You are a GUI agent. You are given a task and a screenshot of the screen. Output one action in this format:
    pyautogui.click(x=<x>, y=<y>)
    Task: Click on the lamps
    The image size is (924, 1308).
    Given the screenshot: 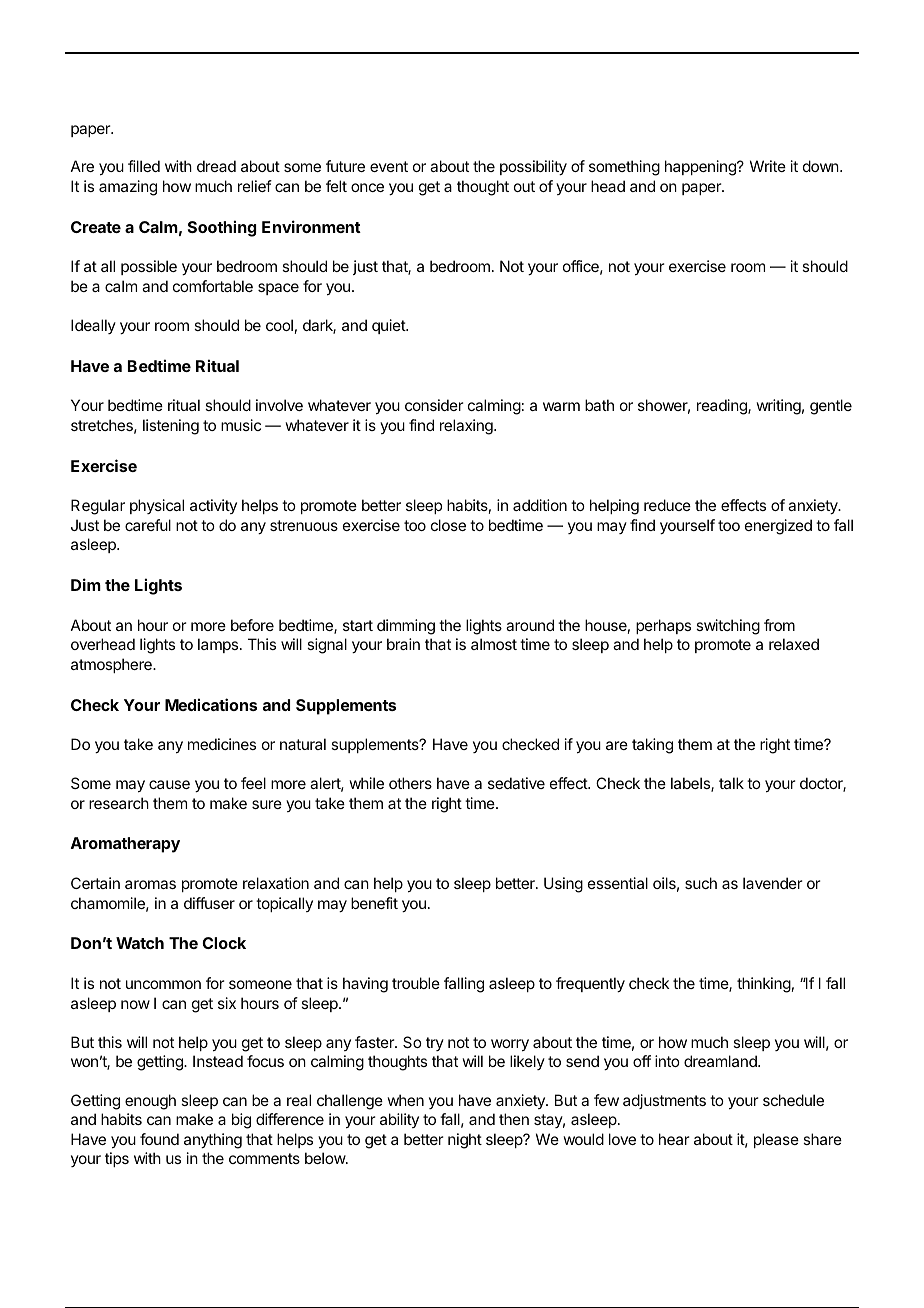 What is the action you would take?
    pyautogui.click(x=219, y=645)
